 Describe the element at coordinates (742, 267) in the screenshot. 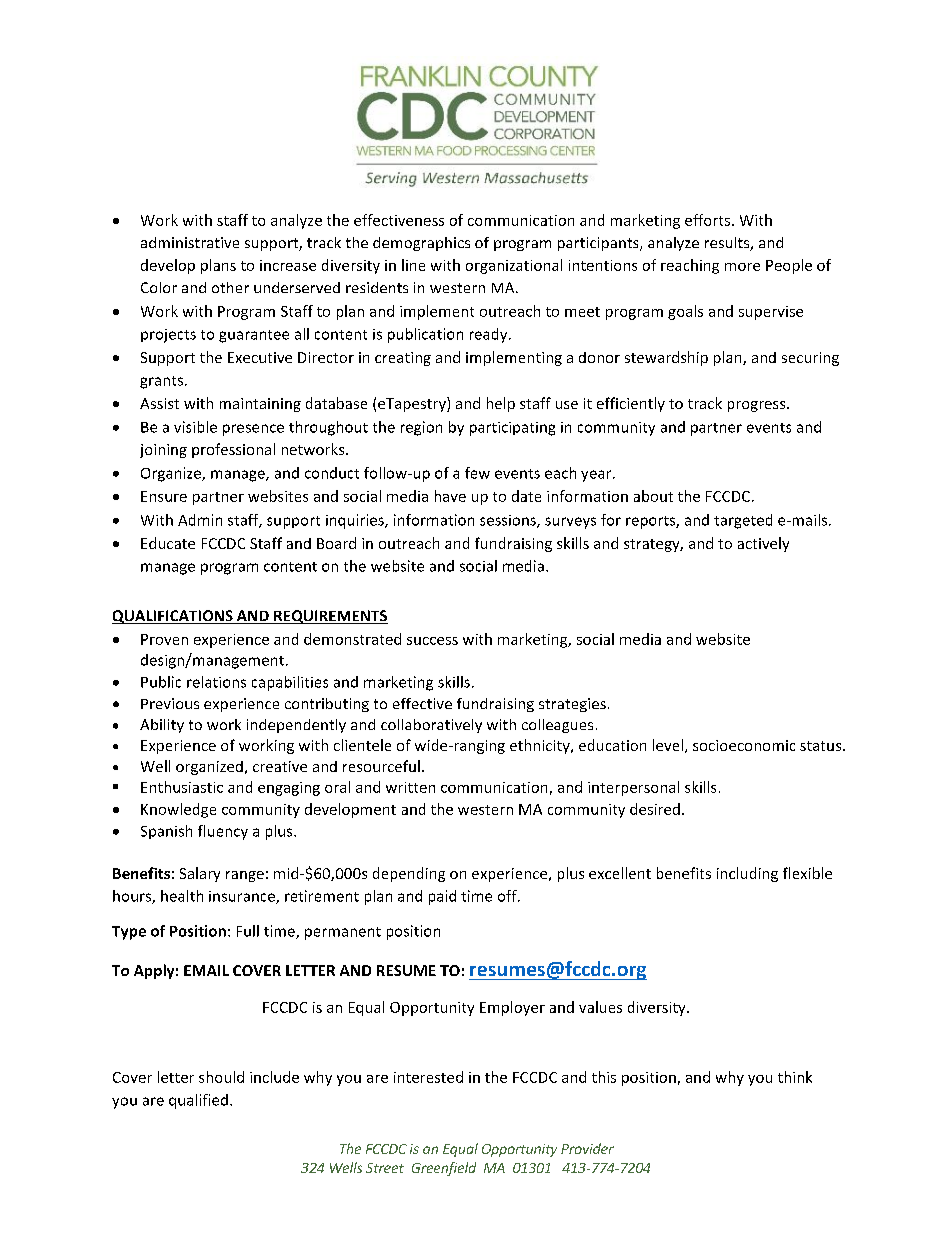

I see `more` at that location.
